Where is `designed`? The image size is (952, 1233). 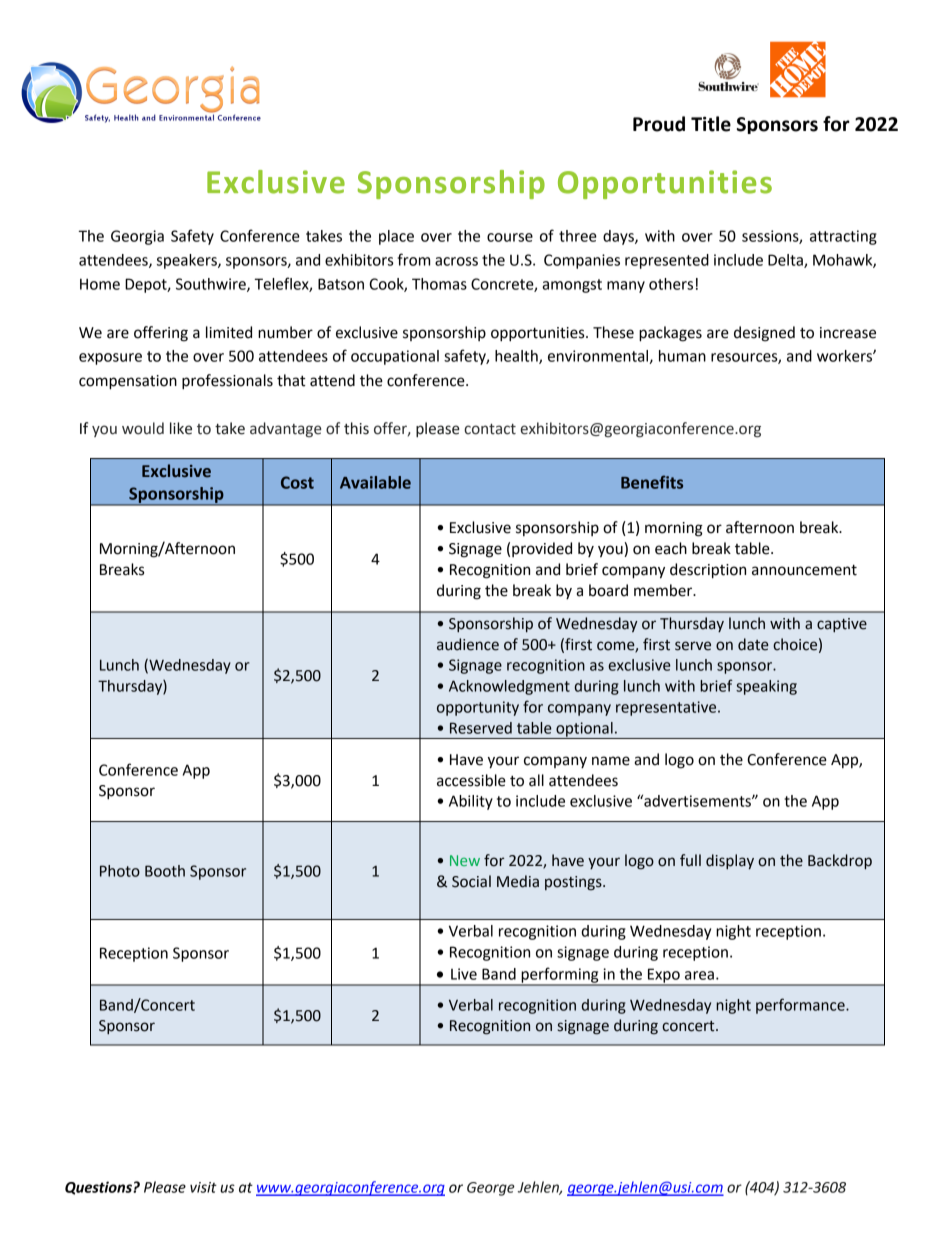 designed is located at coordinates (764, 334).
